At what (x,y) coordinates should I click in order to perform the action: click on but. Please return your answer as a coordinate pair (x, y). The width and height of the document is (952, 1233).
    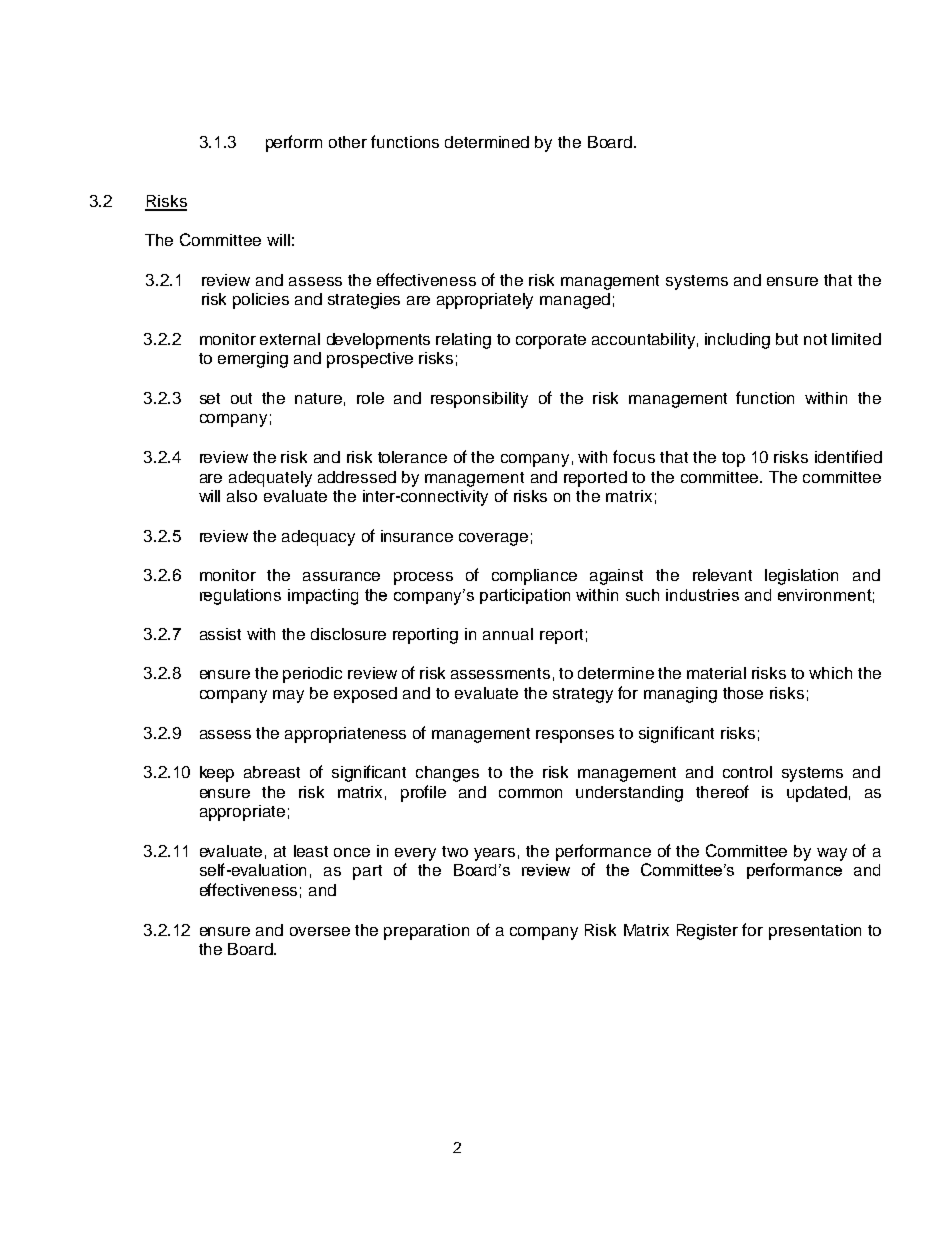
    Looking at the image, I should click on (787, 339).
